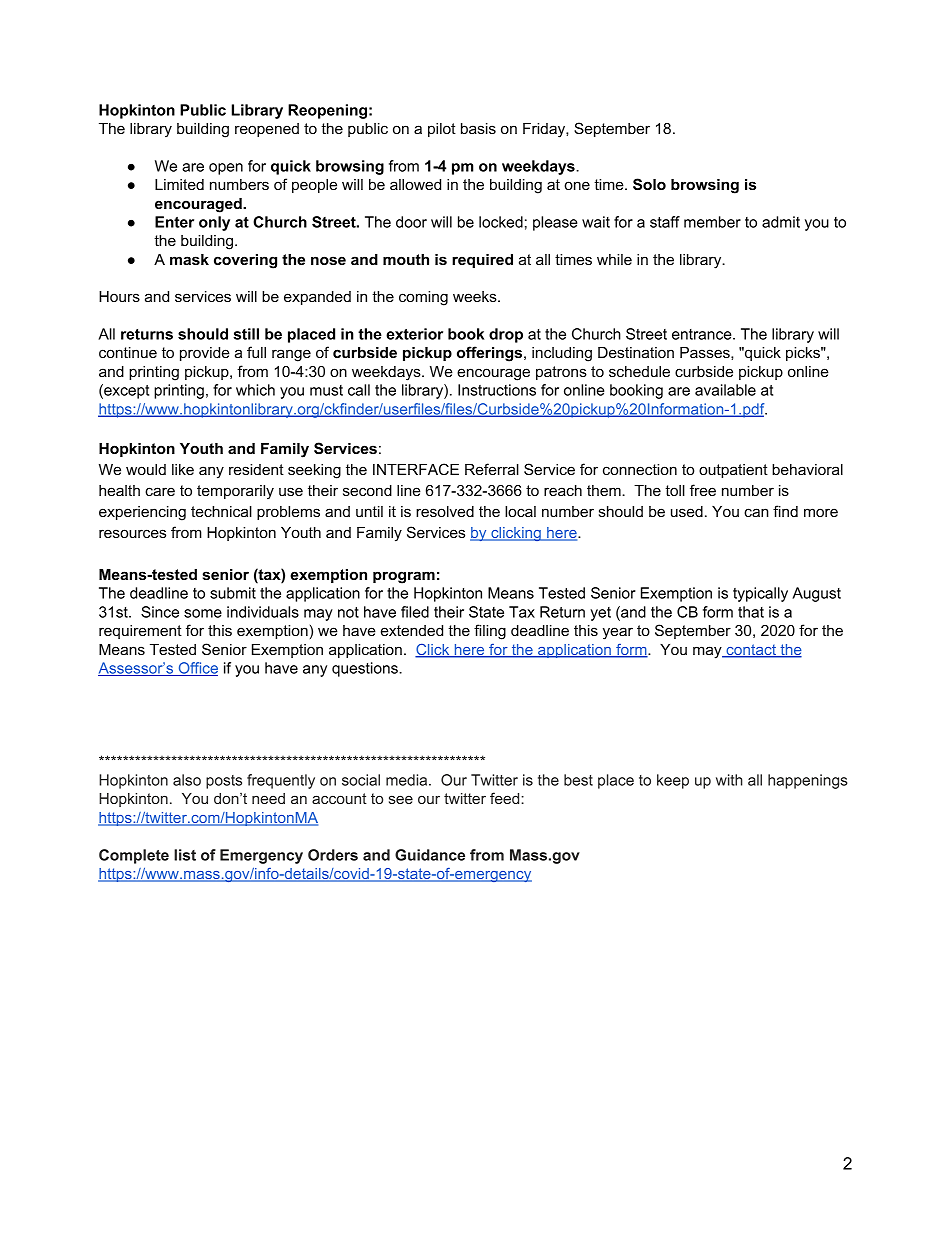 The width and height of the page is (952, 1233). Describe the element at coordinates (203, 613) in the page. I see `some` at that location.
